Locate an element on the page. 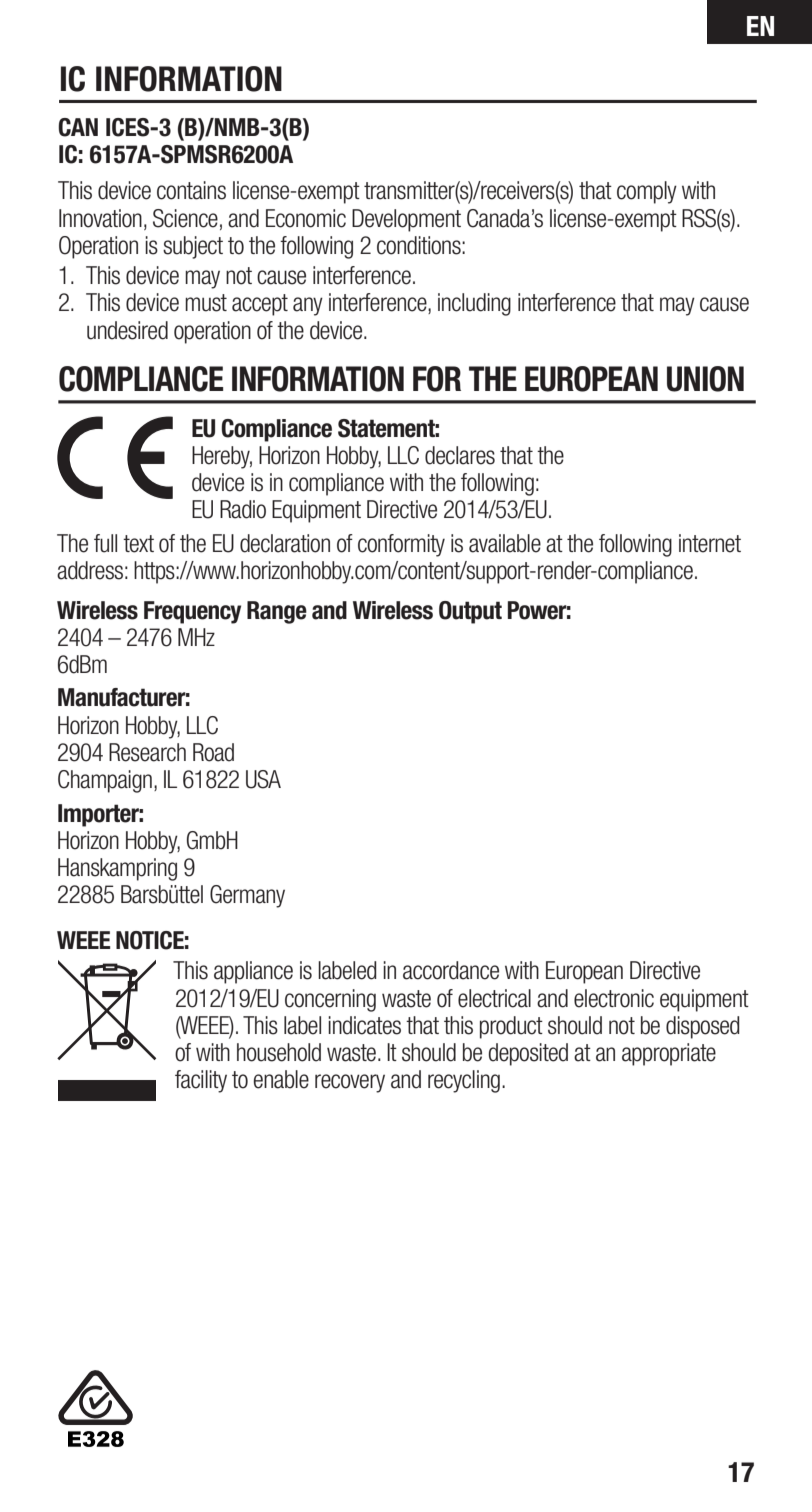 Image resolution: width=812 pixels, height=1512 pixels. Science is located at coordinates (185, 218).
